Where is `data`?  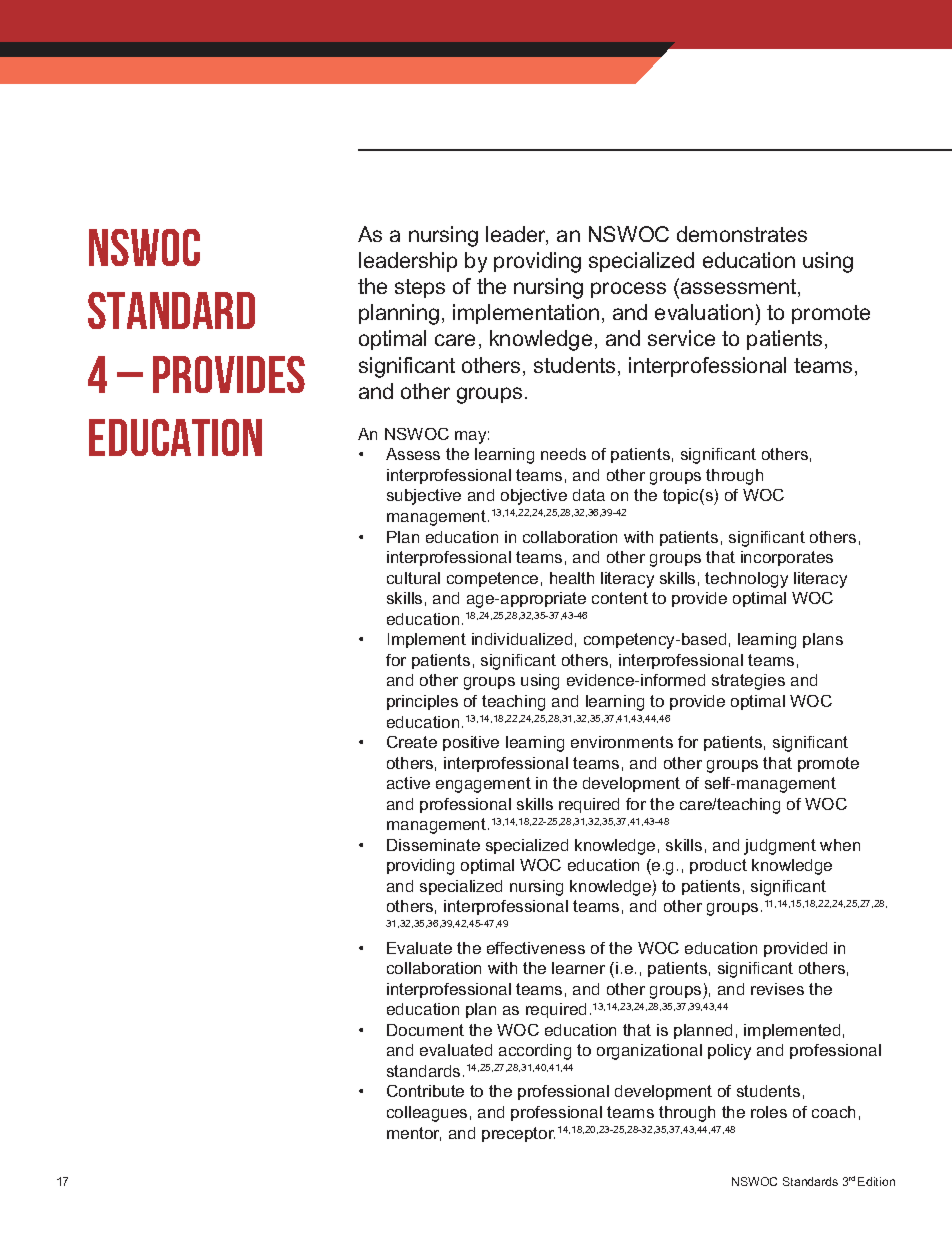 data is located at coordinates (589, 495).
